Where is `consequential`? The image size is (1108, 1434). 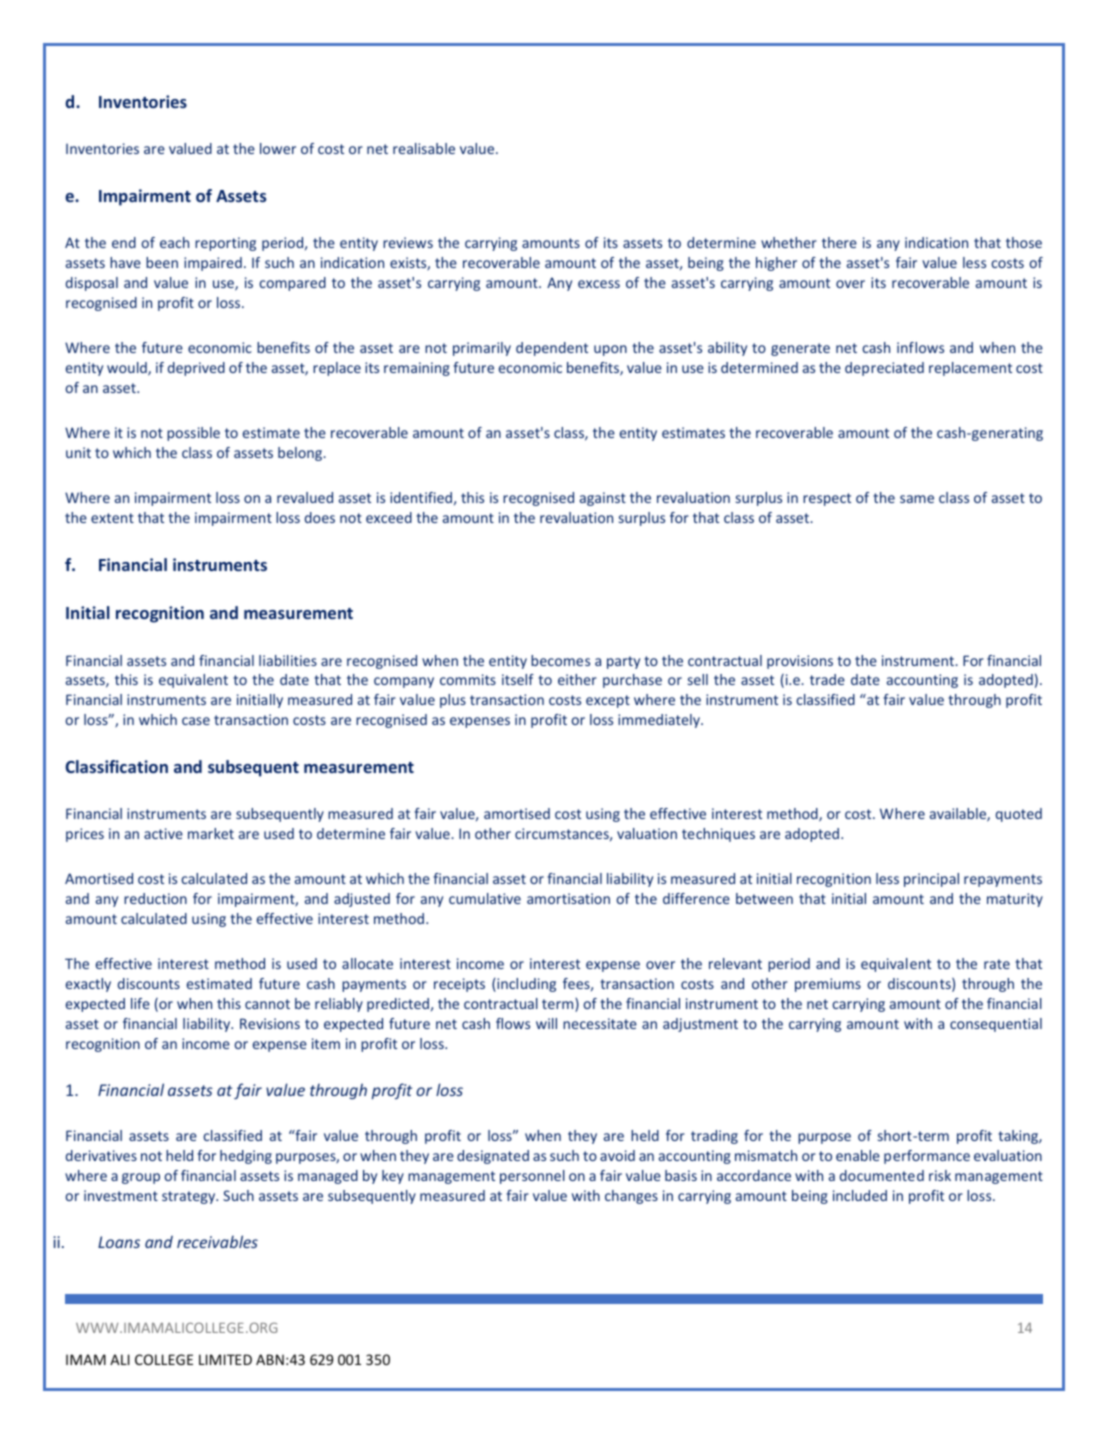 consequential is located at coordinates (996, 1025).
